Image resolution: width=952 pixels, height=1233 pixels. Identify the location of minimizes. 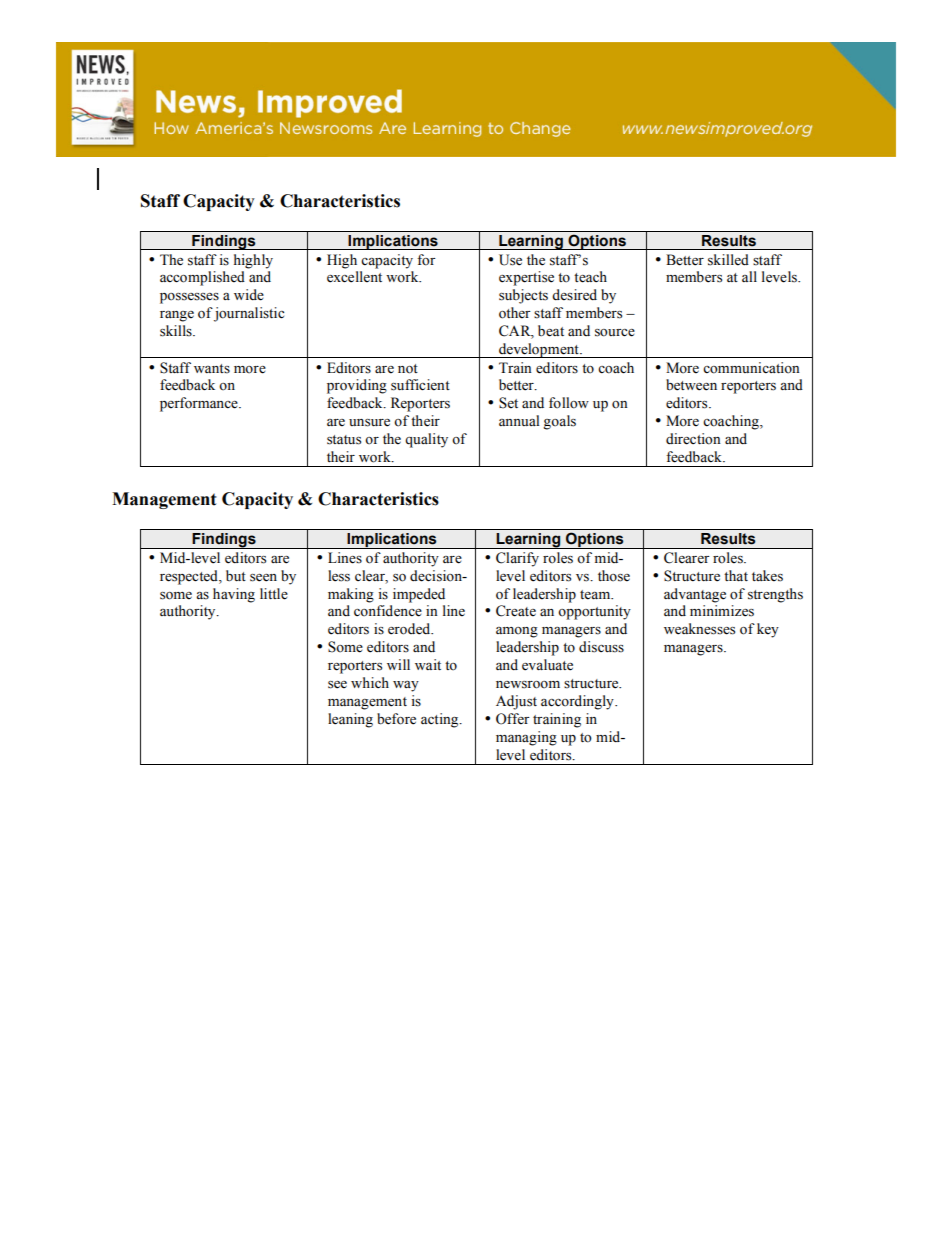
(722, 611).
